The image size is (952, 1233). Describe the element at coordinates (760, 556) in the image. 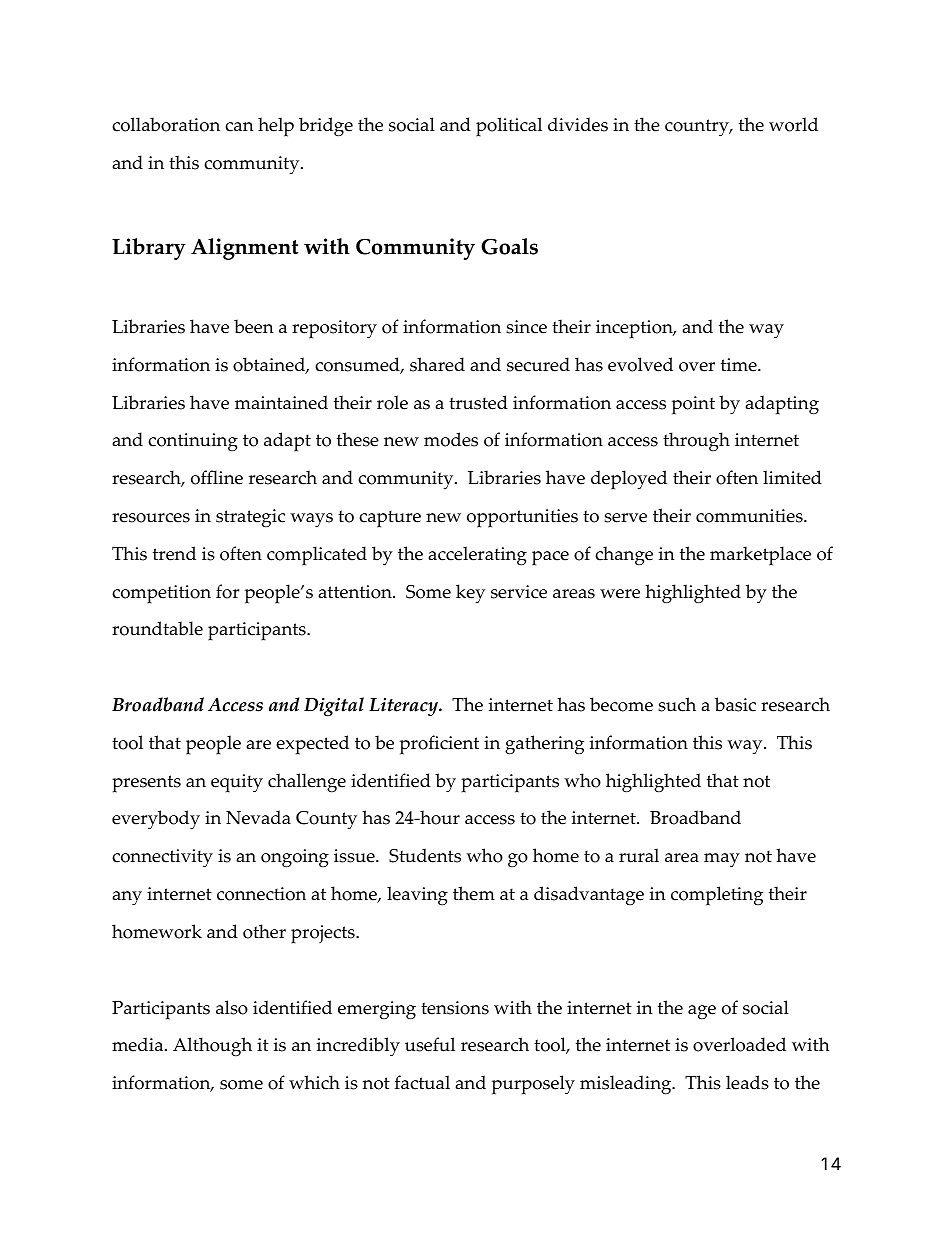

I see `marketplace` at that location.
